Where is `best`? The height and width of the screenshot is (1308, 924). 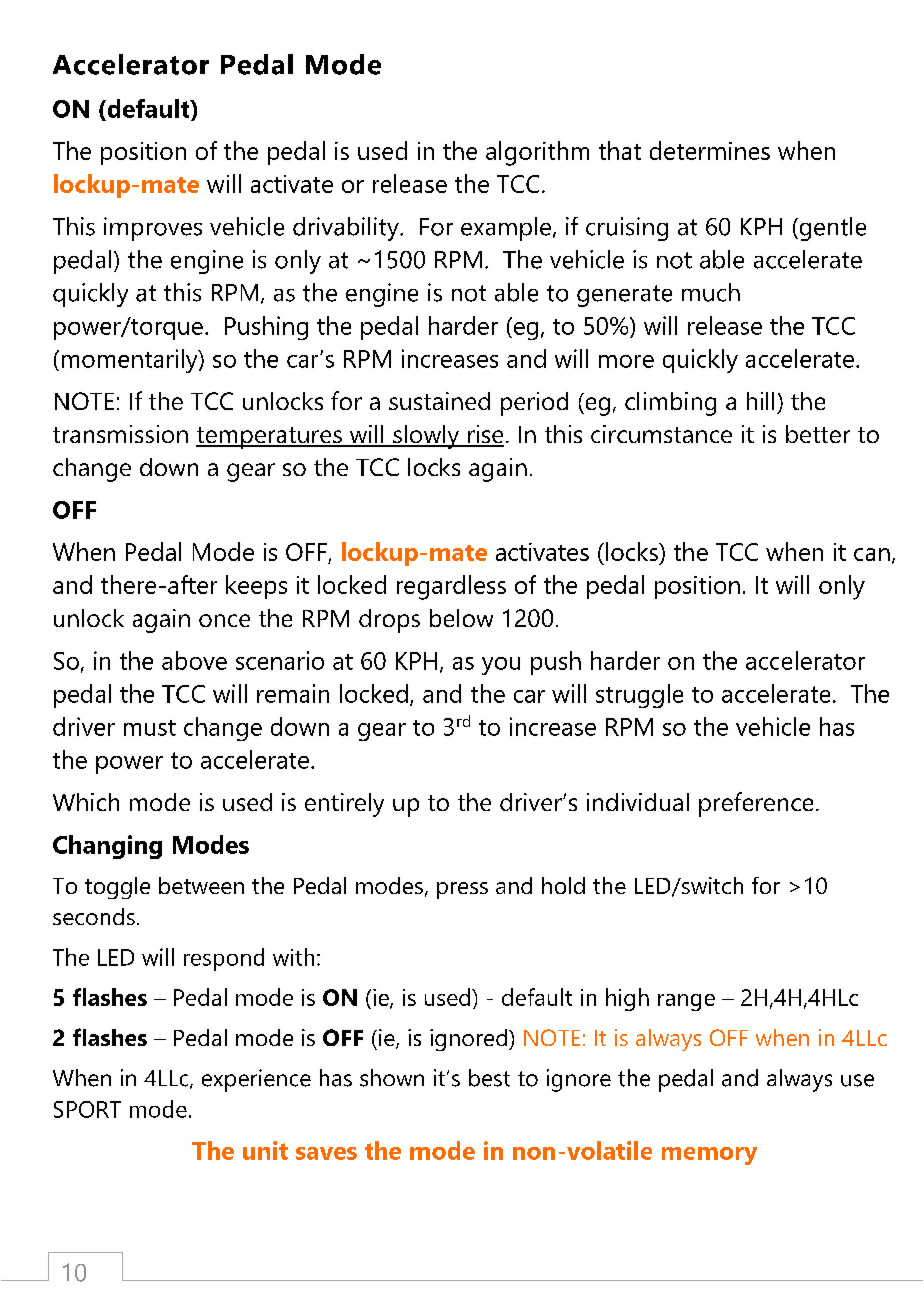 best is located at coordinates (489, 1078).
